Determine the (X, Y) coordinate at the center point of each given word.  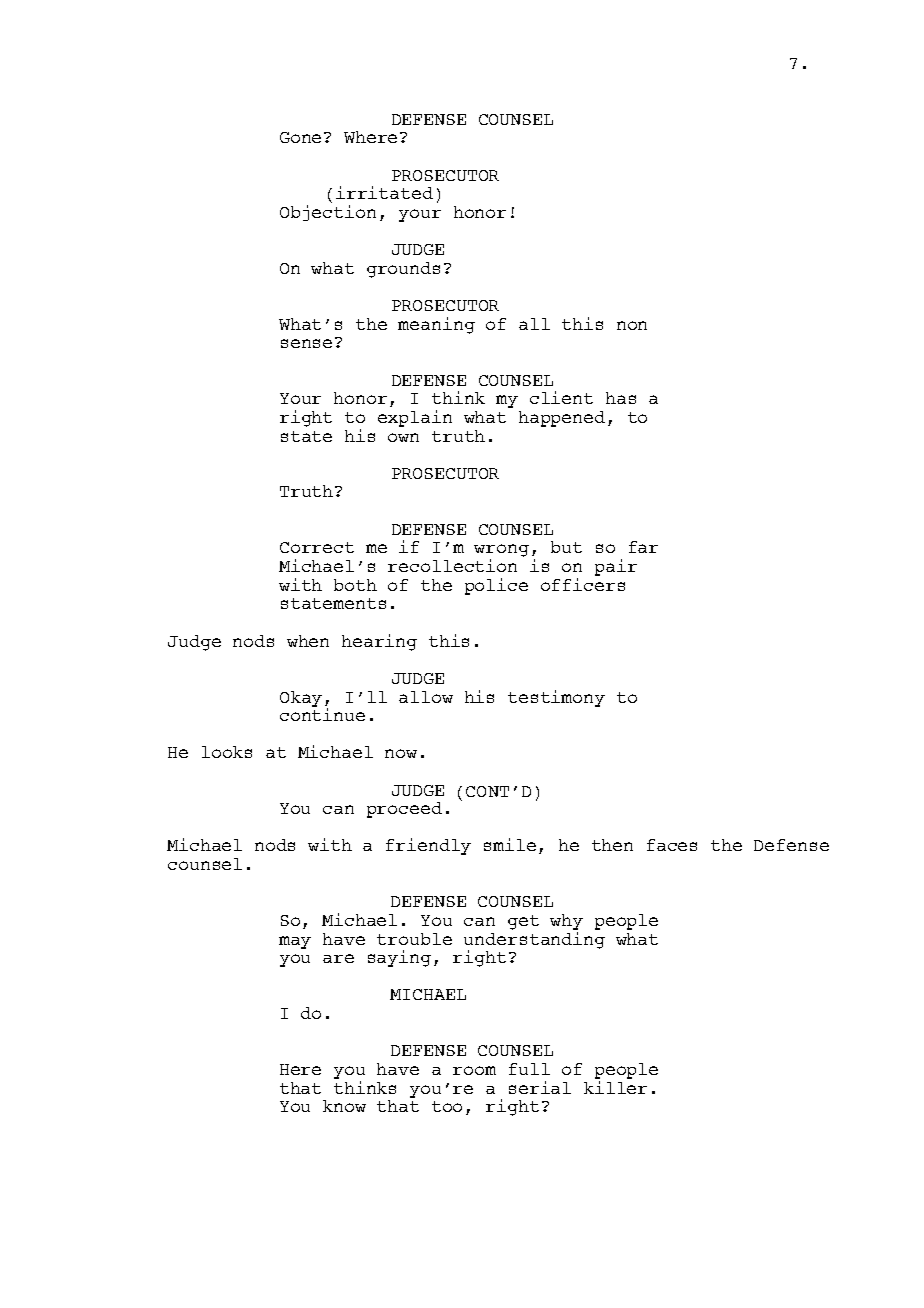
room (474, 1070)
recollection (452, 565)
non (632, 325)
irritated (384, 192)
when (308, 641)
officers (583, 584)
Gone (300, 137)
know (344, 1106)
